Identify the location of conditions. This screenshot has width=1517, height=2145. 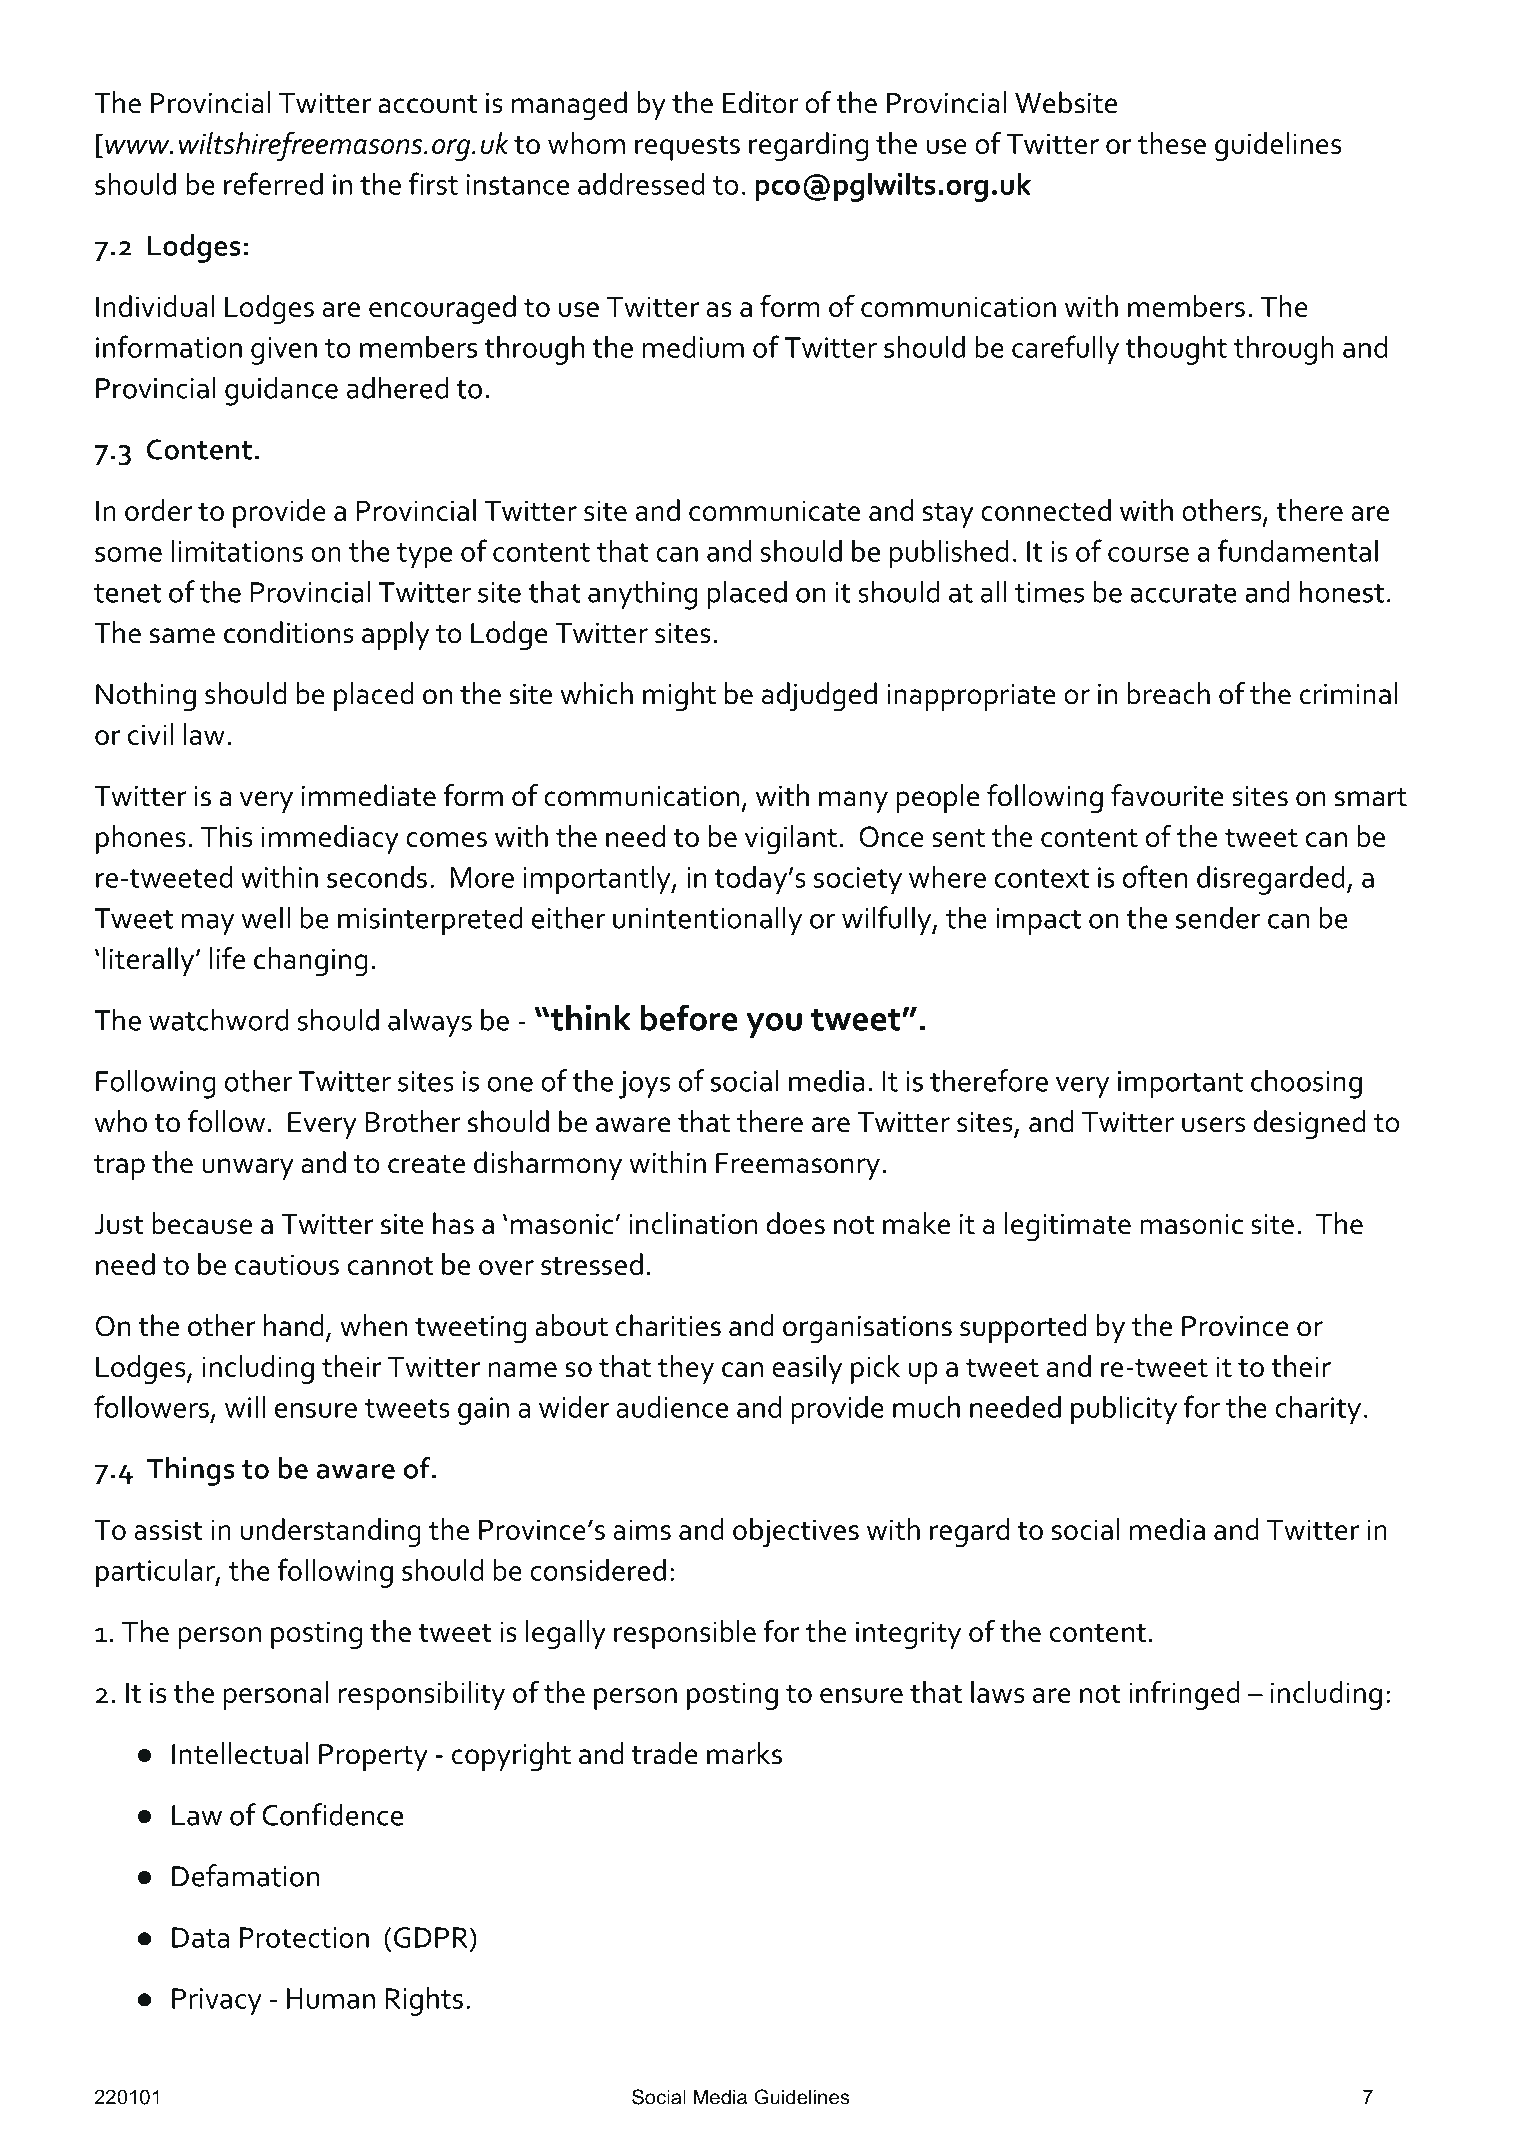
(289, 632).
